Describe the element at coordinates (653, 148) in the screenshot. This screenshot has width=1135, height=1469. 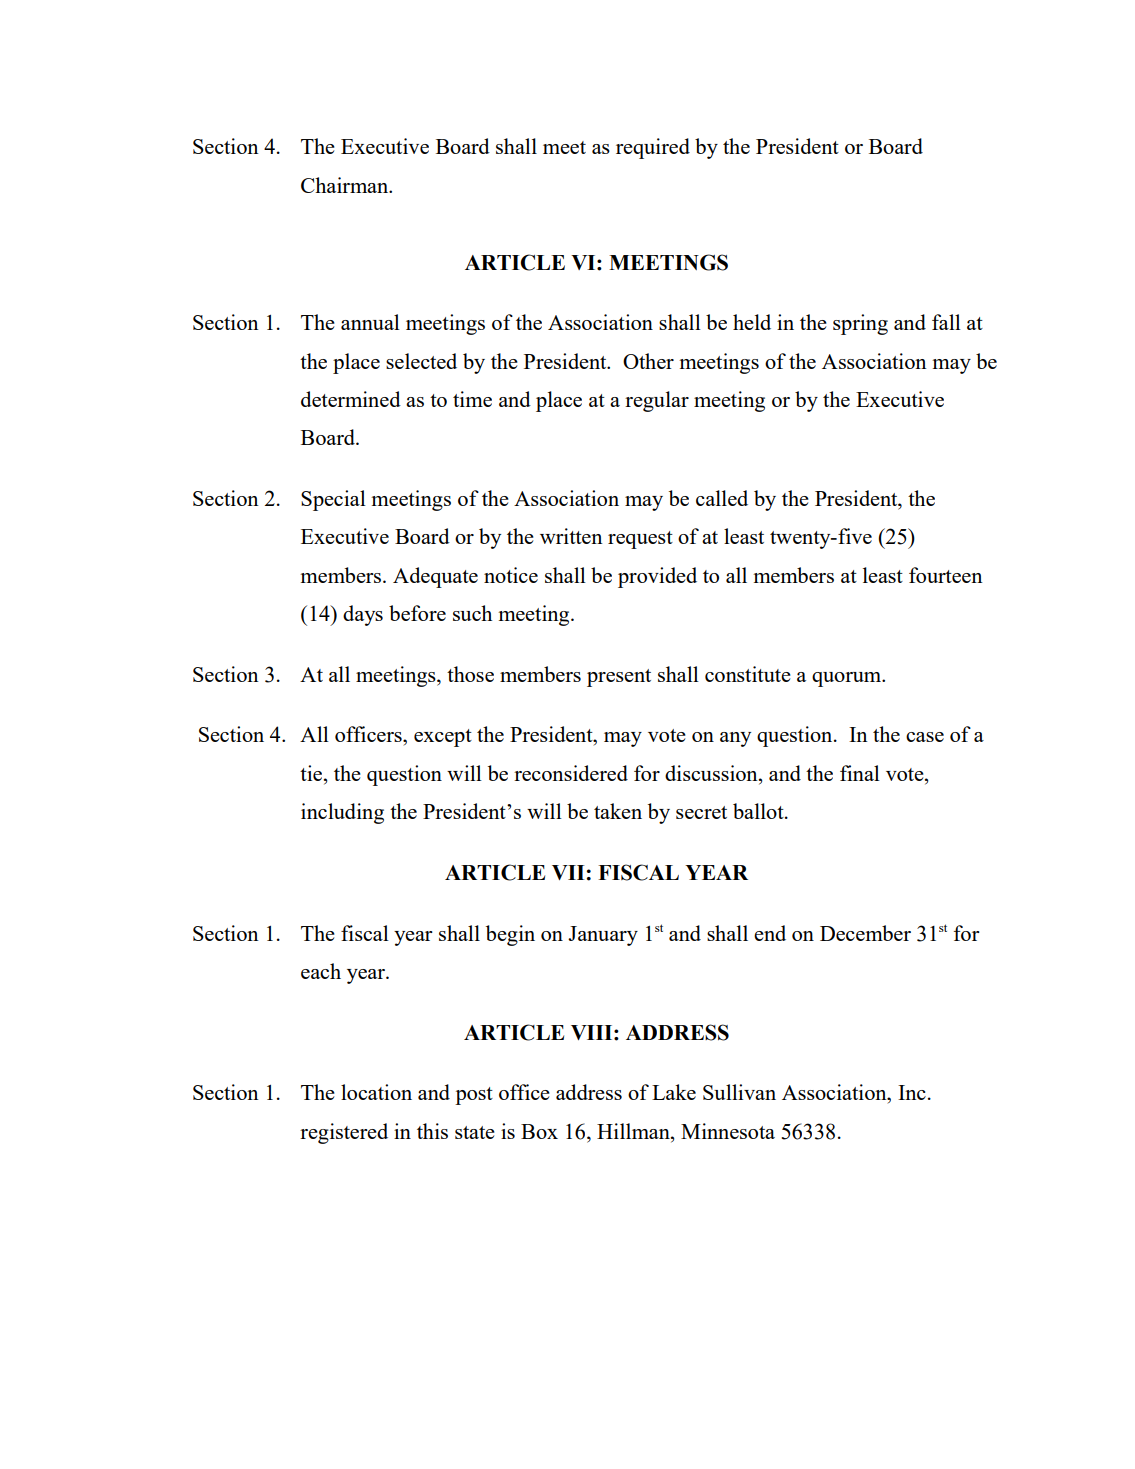
I see `required` at that location.
